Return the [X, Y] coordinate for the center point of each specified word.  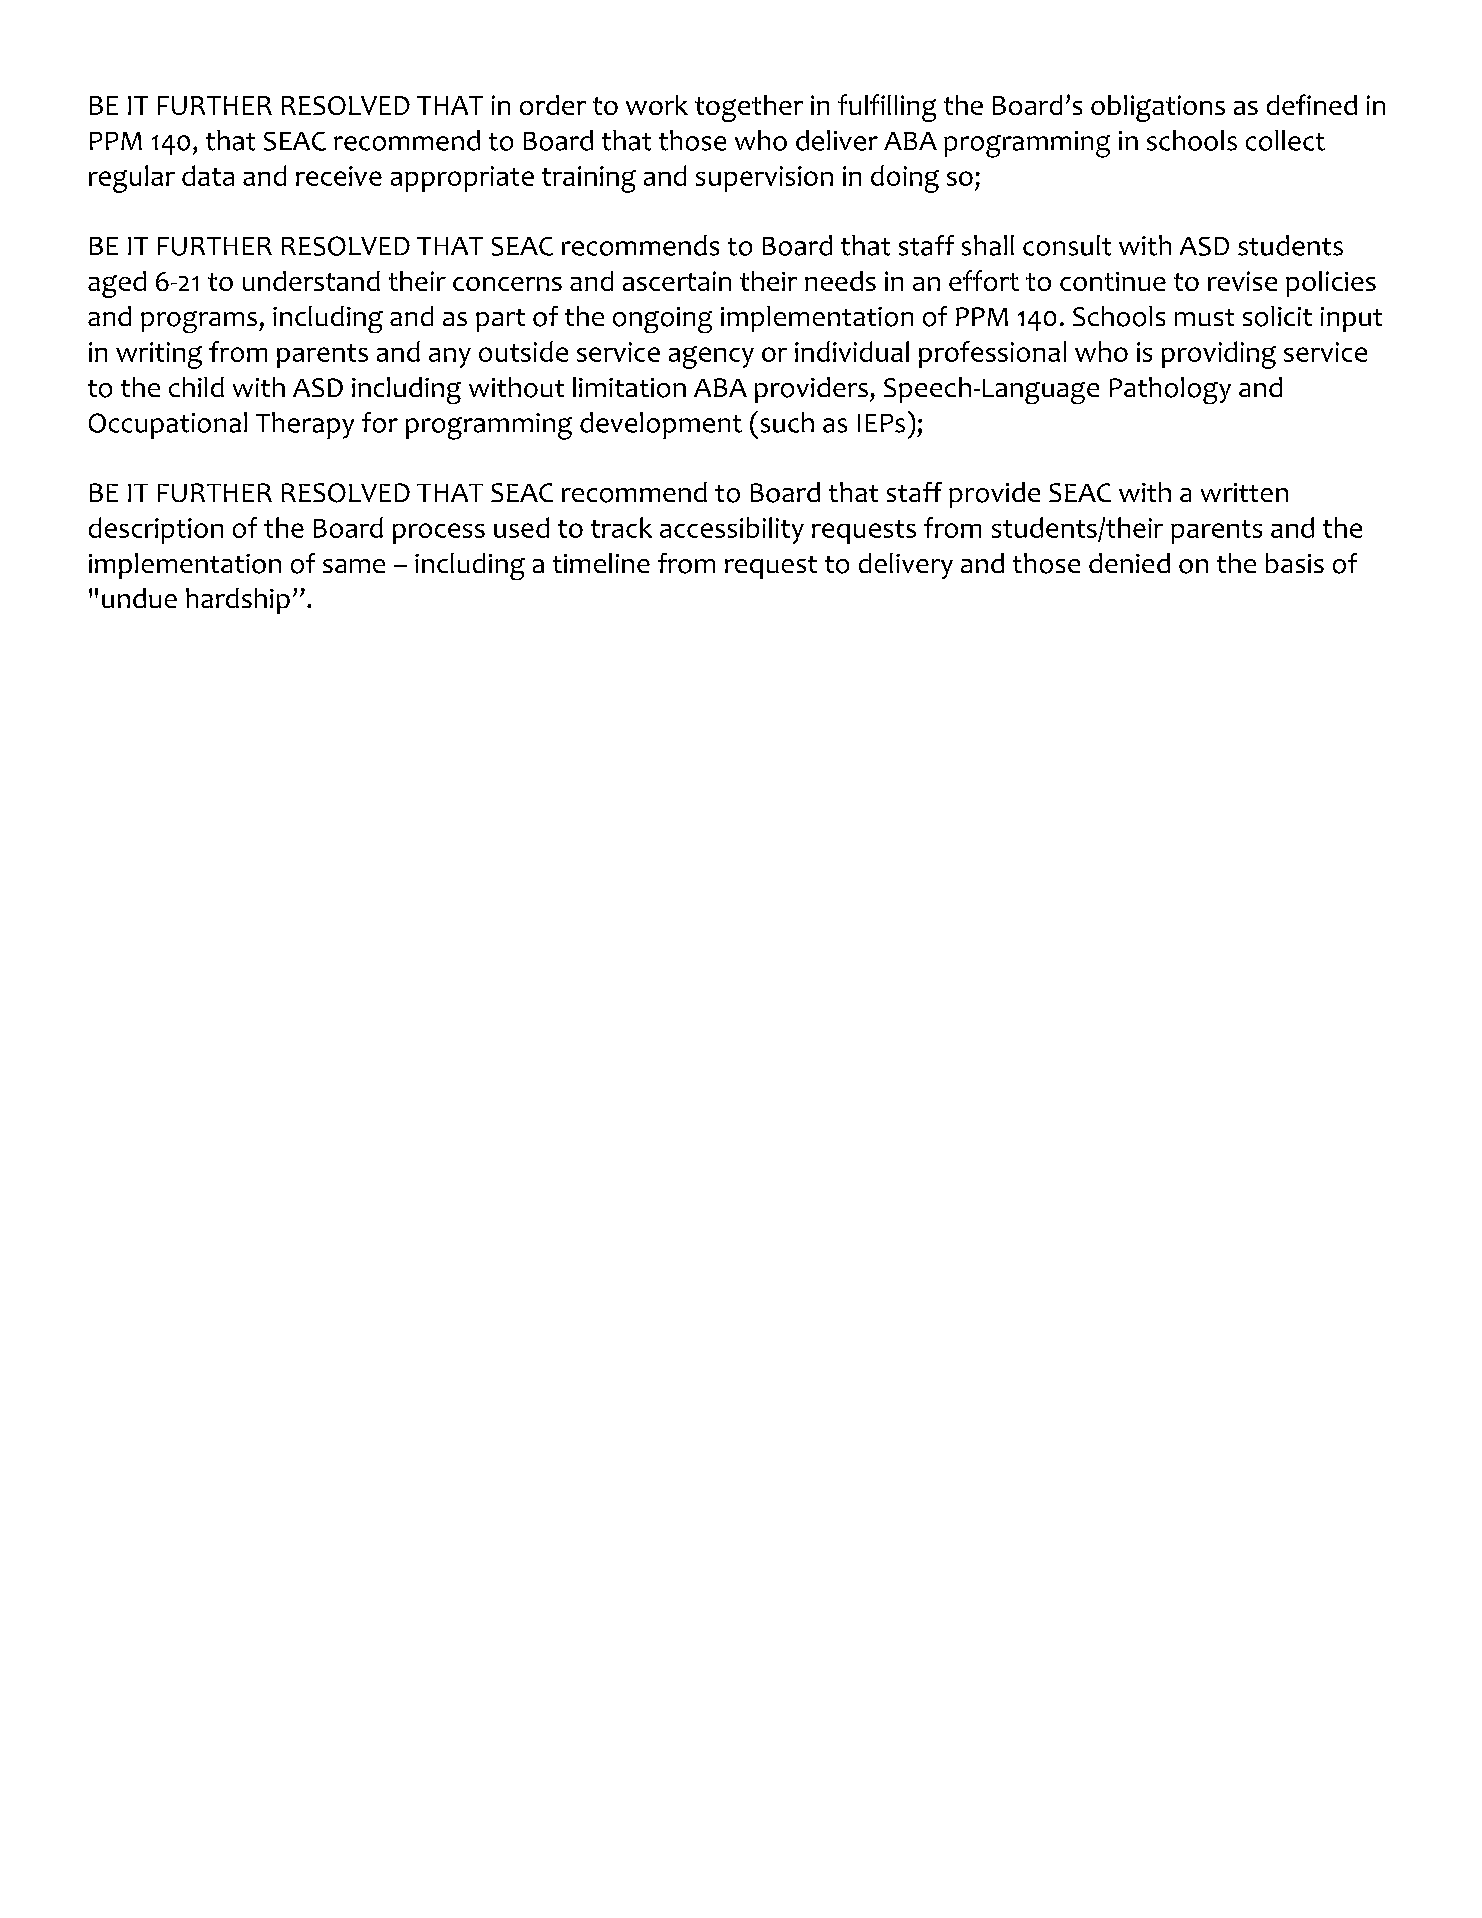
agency [711, 357]
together [749, 108]
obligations [1158, 108]
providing [1219, 355]
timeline [601, 563]
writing [159, 355]
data [208, 175]
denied [1129, 563]
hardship [238, 601]
